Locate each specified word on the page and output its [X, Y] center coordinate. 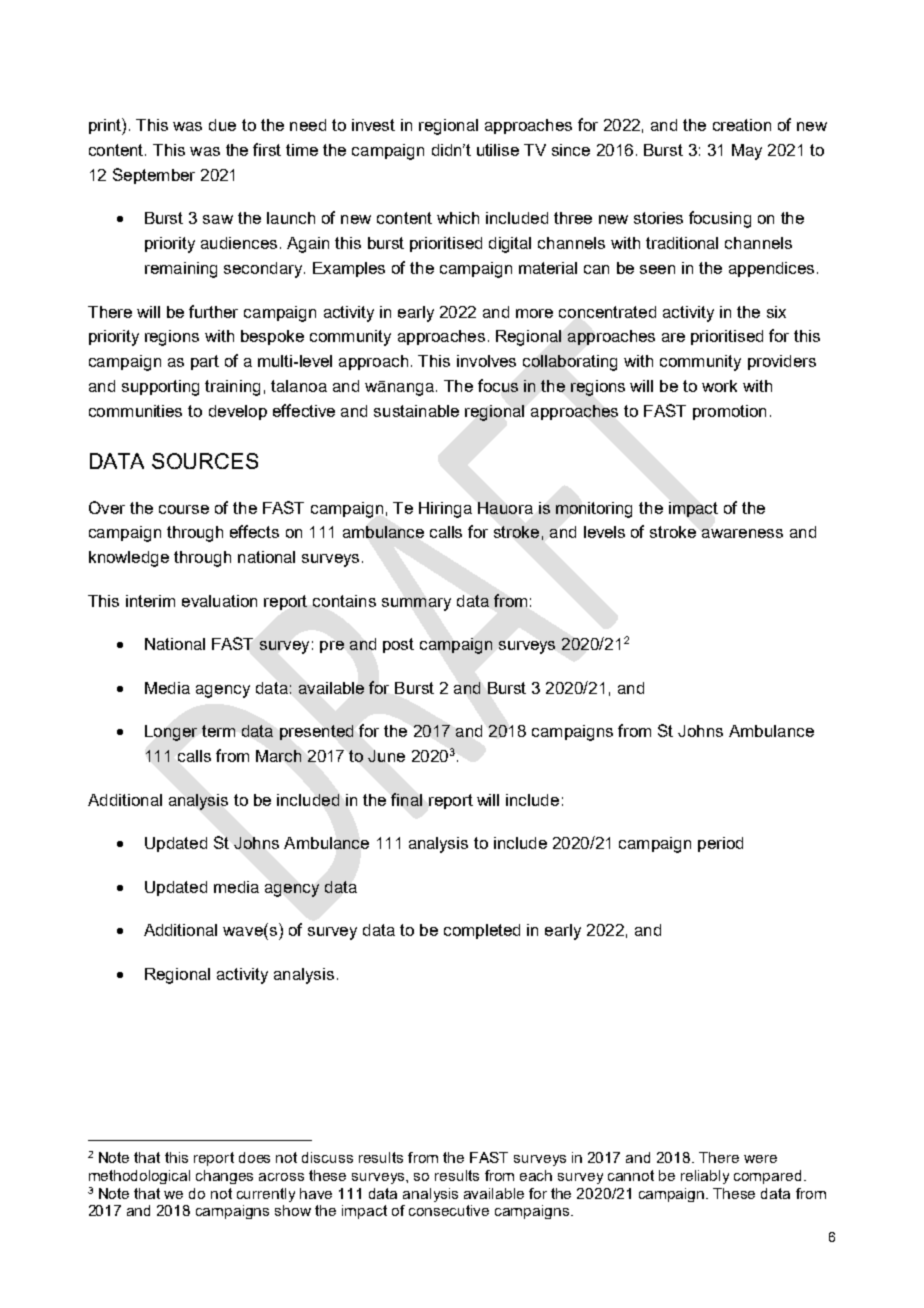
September [154, 176]
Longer [171, 733]
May [747, 152]
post [398, 645]
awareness [742, 533]
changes [224, 1177]
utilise [498, 150]
